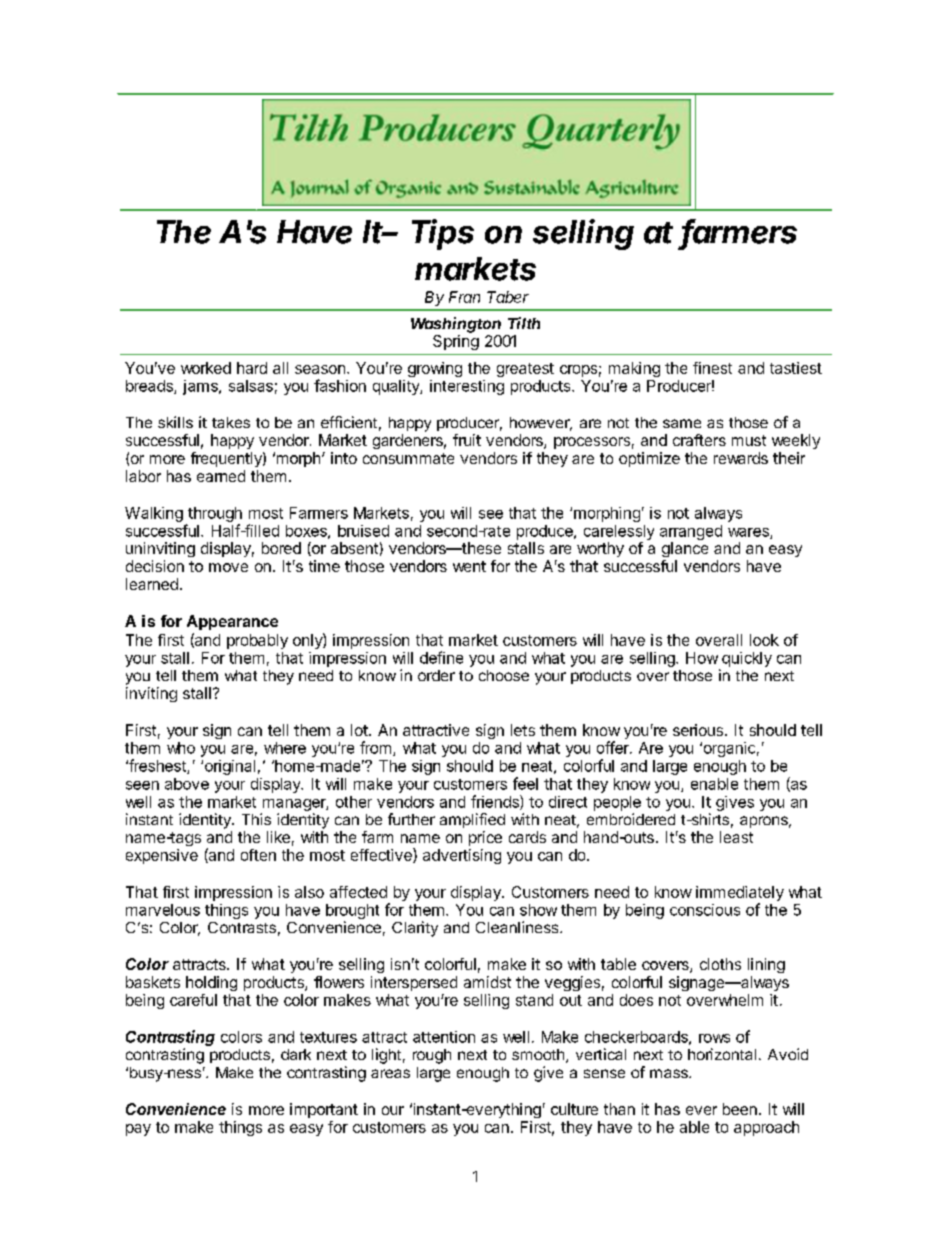 Image resolution: width=952 pixels, height=1233 pixels. Describe the element at coordinates (747, 659) in the screenshot. I see `quickly` at that location.
